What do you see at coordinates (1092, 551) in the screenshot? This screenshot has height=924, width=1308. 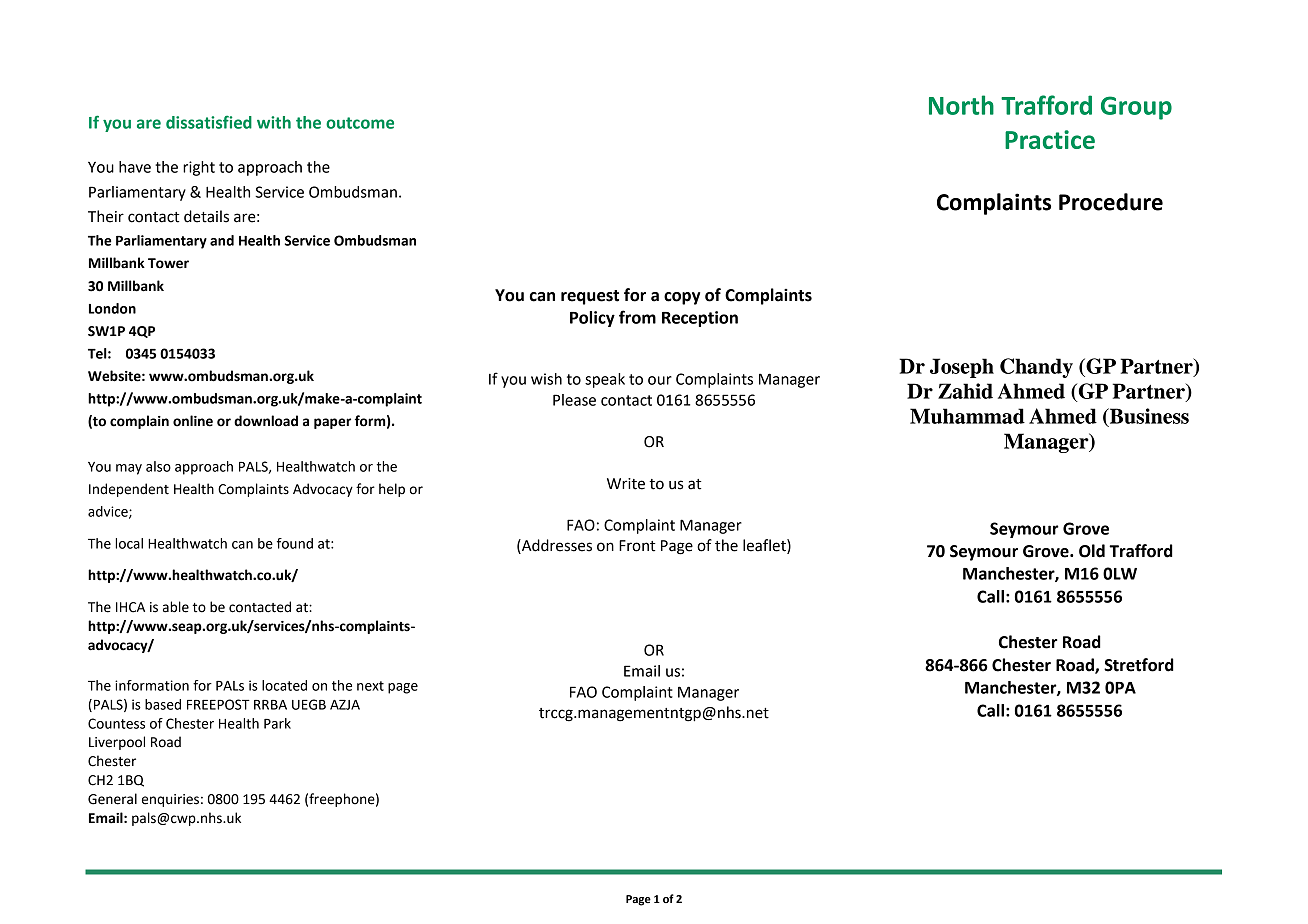 I see `Old` at bounding box center [1092, 551].
